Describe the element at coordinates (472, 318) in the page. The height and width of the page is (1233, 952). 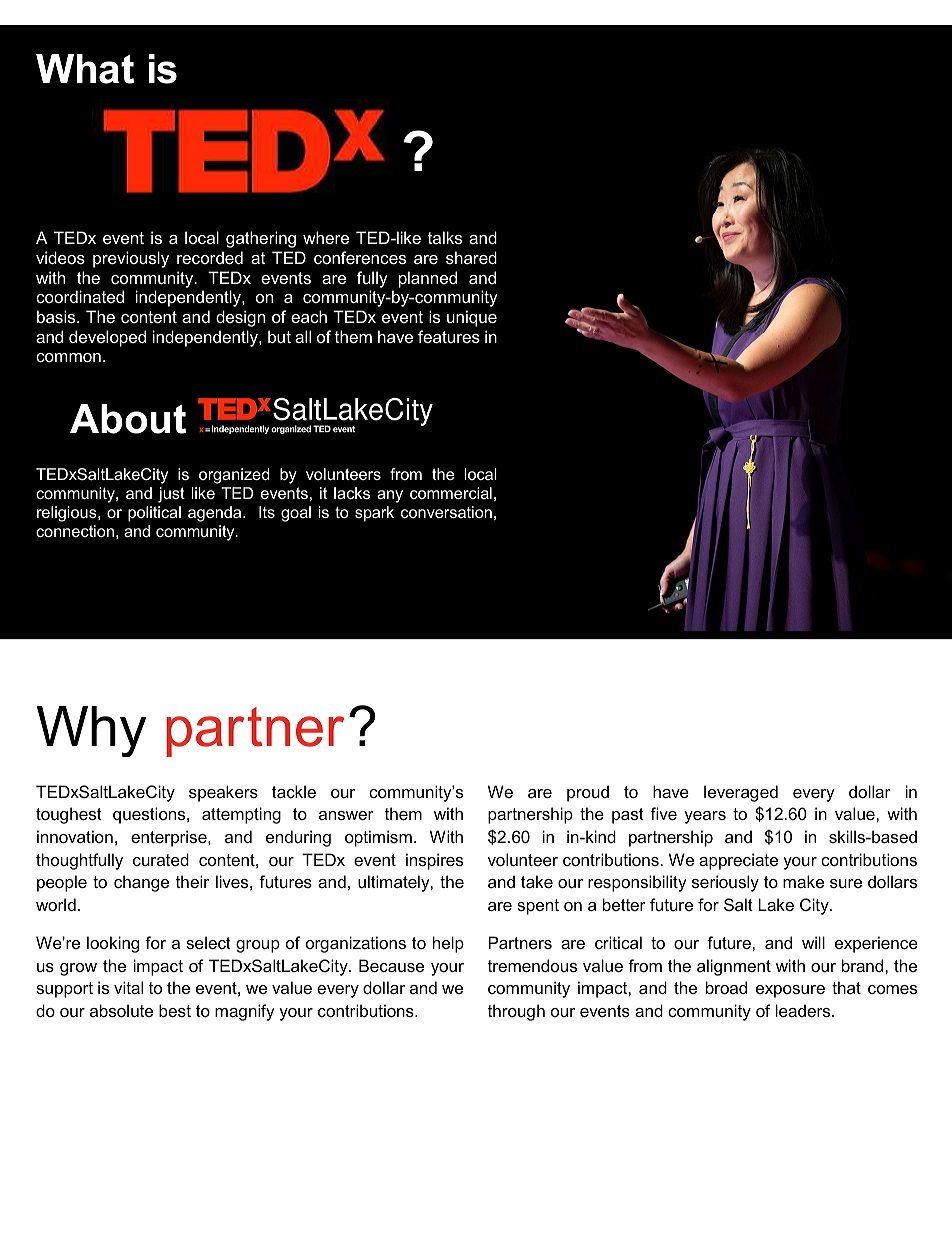
I see `unique` at that location.
